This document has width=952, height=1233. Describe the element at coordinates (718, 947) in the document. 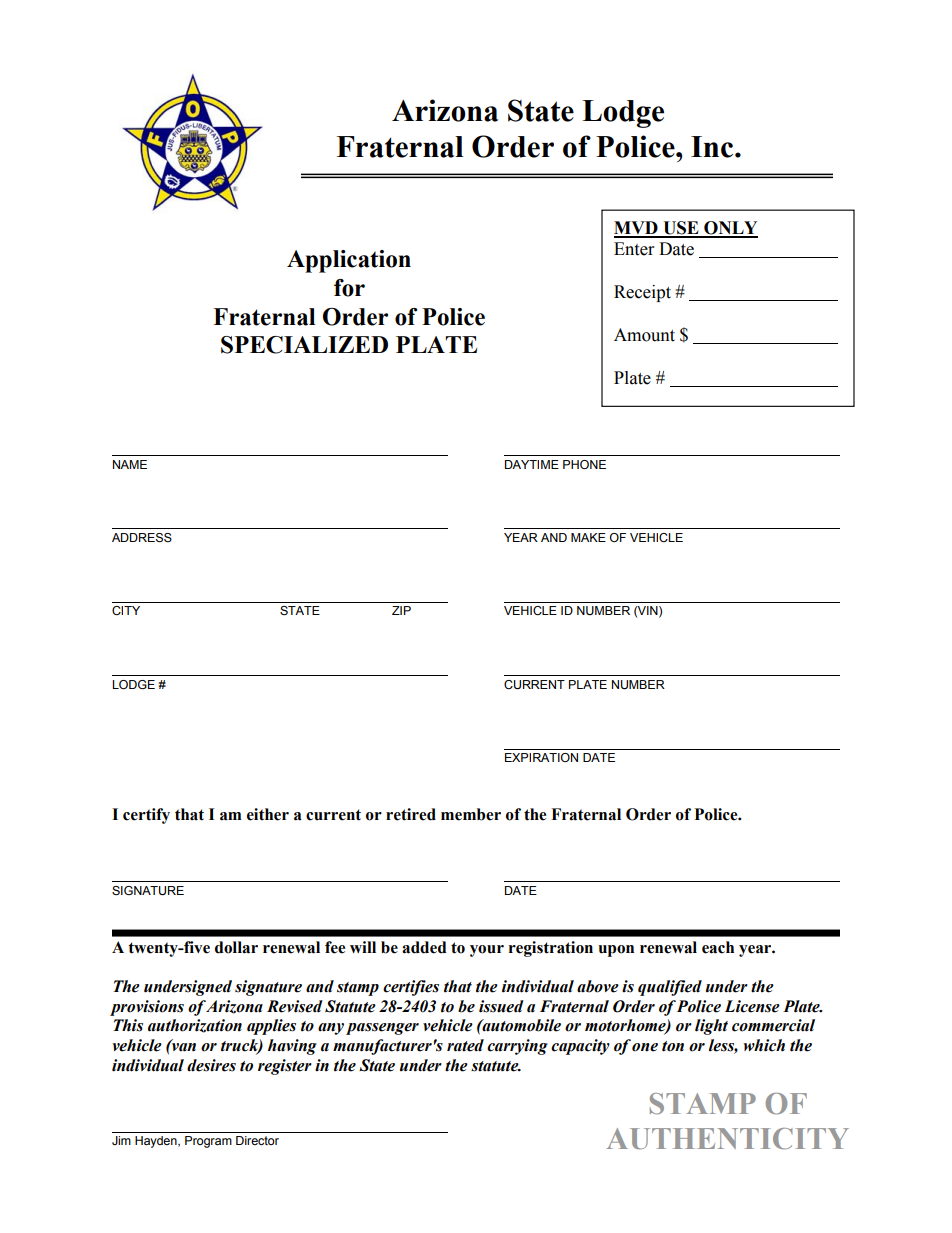

I see `each` at that location.
